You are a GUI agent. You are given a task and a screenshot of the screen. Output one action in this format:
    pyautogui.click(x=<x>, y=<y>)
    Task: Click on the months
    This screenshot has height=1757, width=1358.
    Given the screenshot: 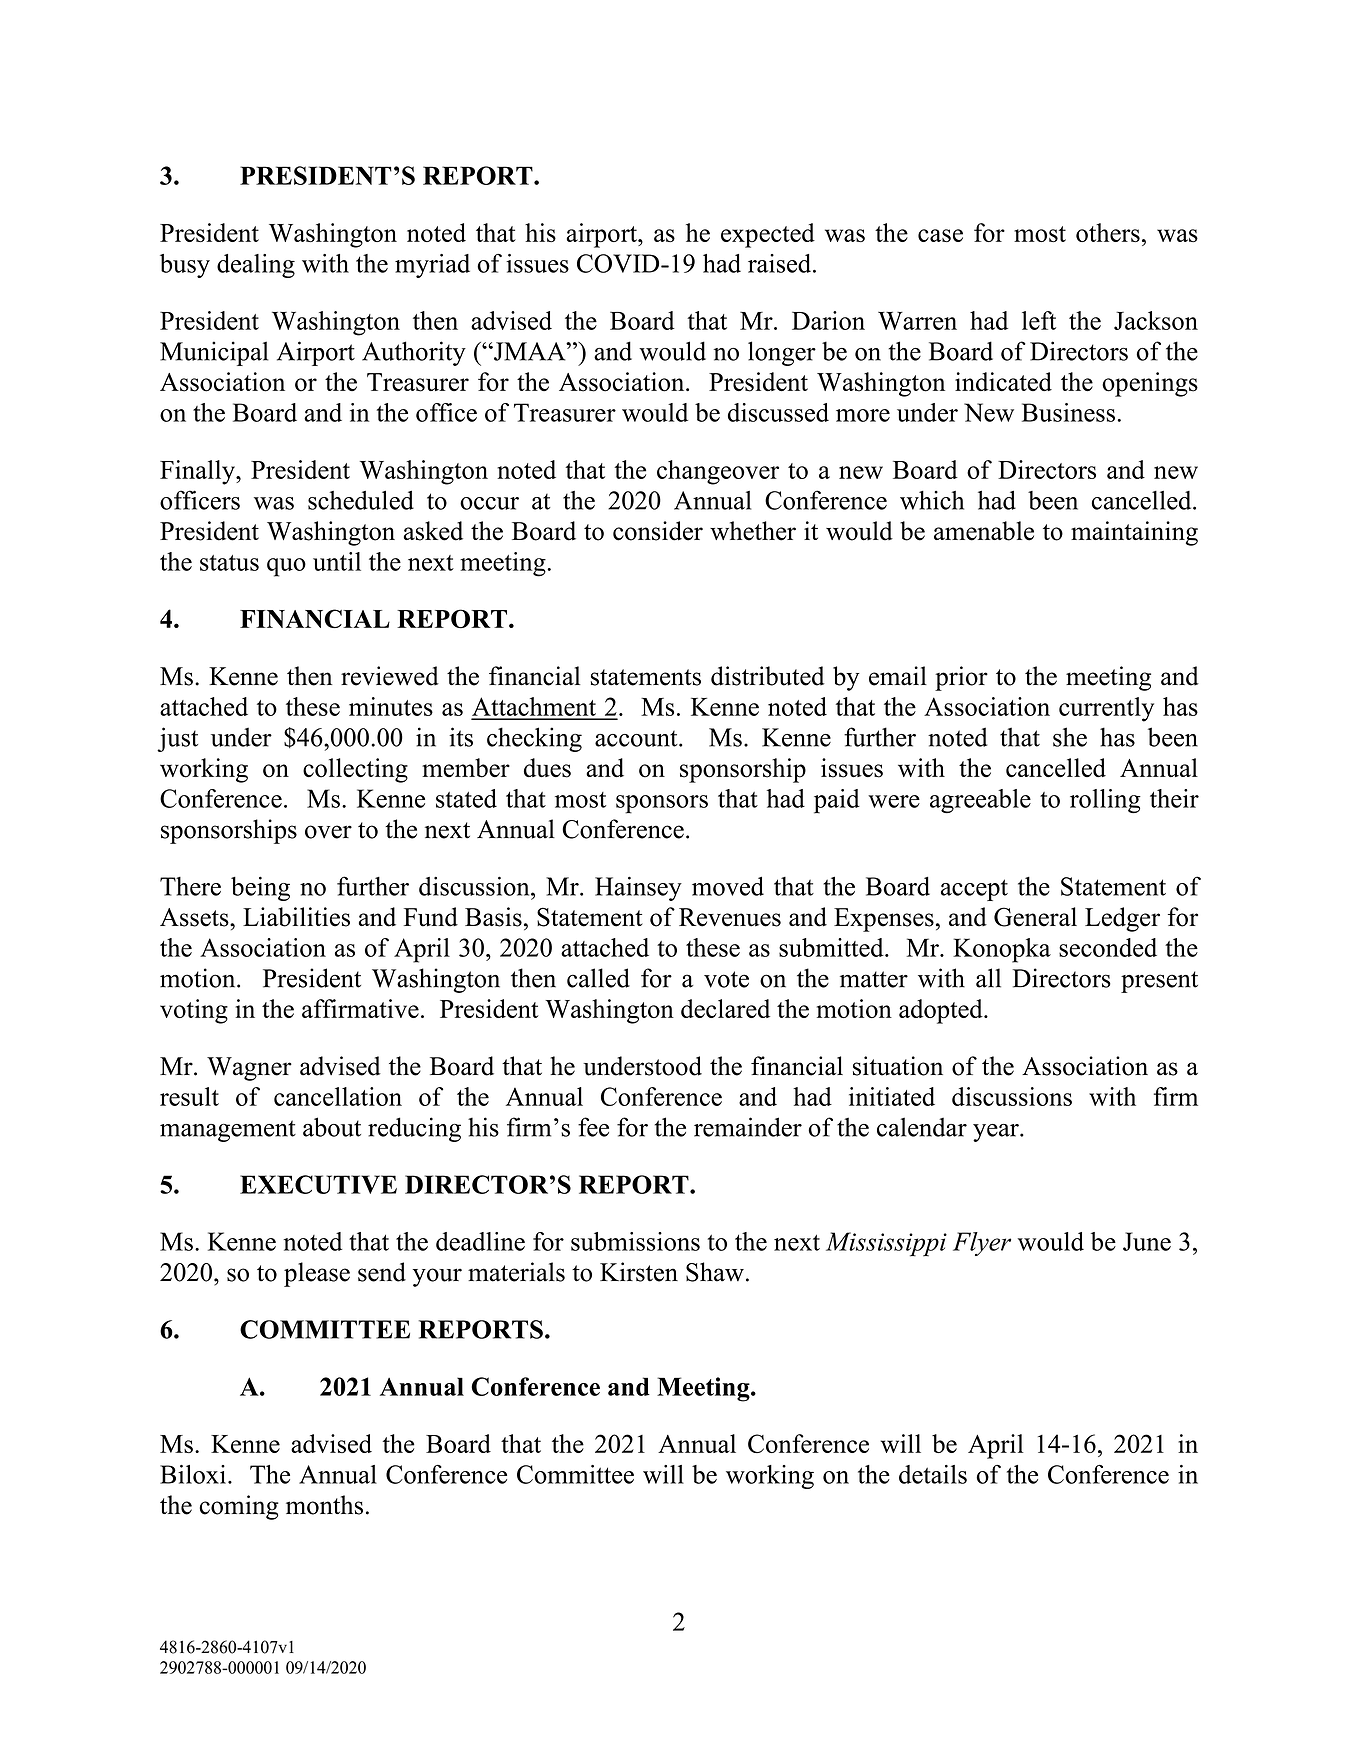 What is the action you would take?
    pyautogui.click(x=324, y=1505)
